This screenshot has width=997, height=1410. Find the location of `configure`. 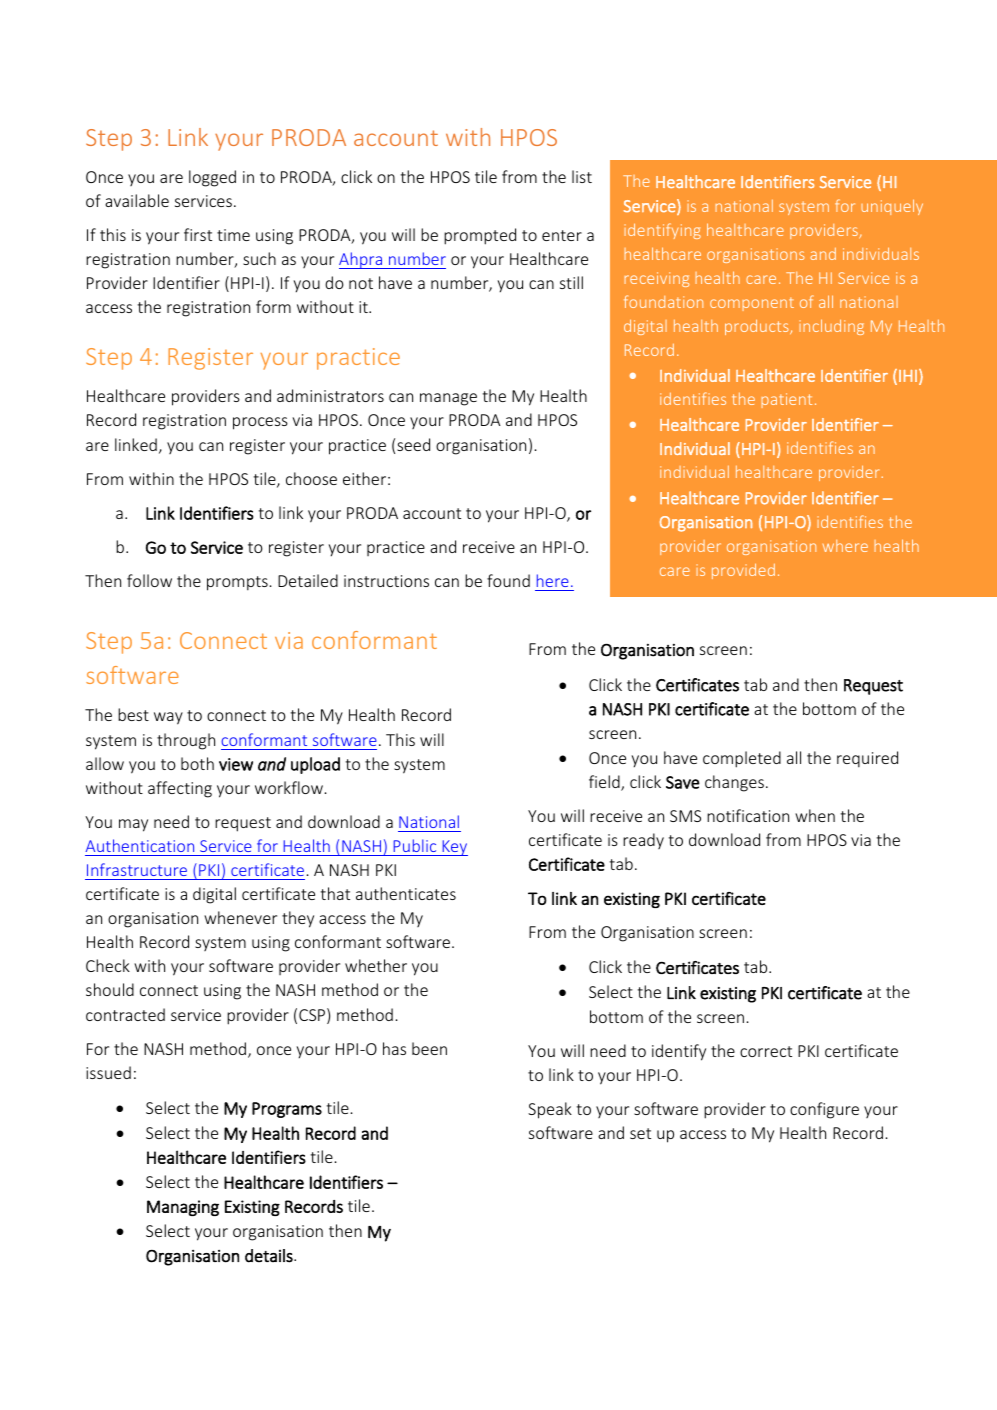

configure is located at coordinates (824, 1110).
